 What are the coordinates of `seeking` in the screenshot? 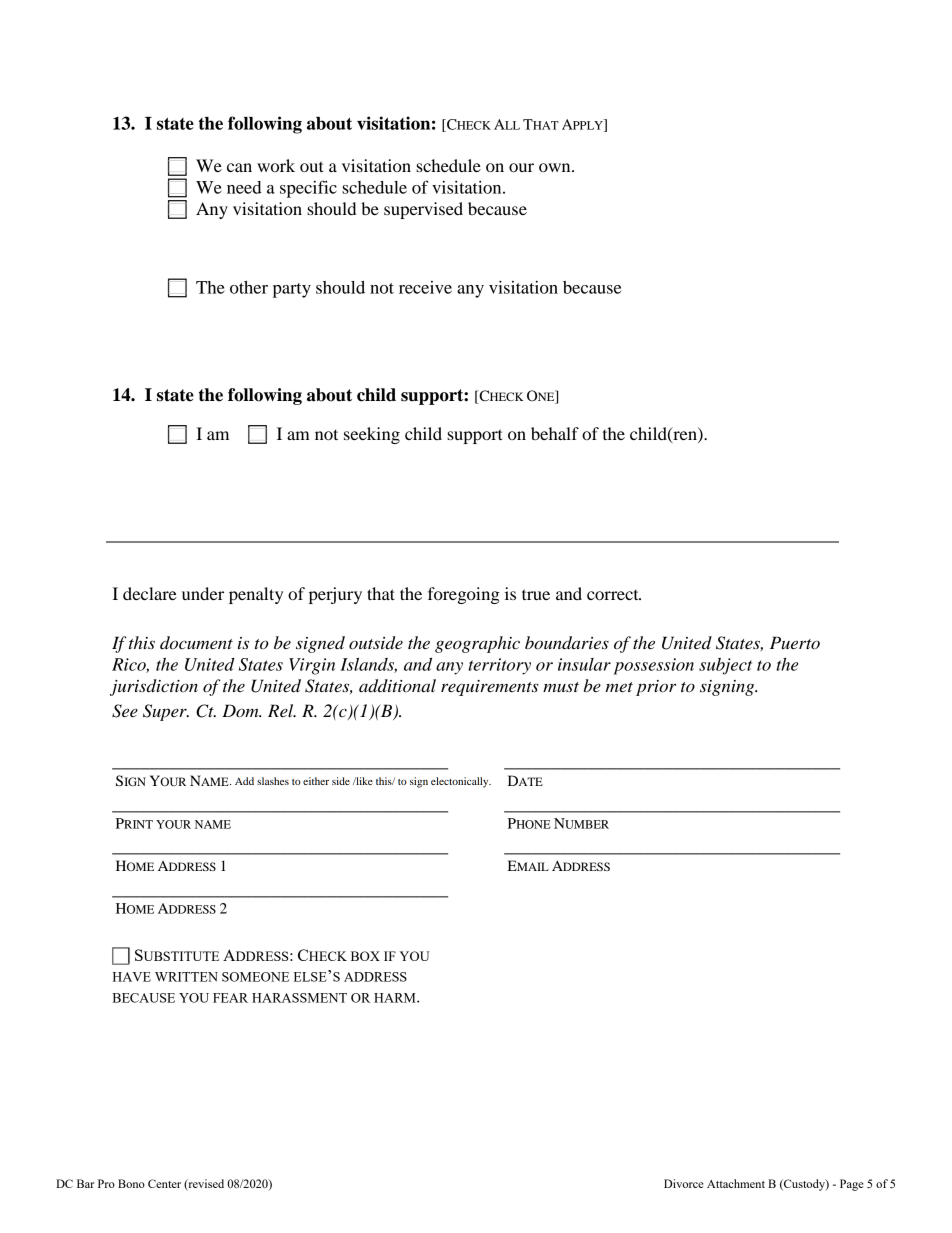 It's located at (372, 435).
